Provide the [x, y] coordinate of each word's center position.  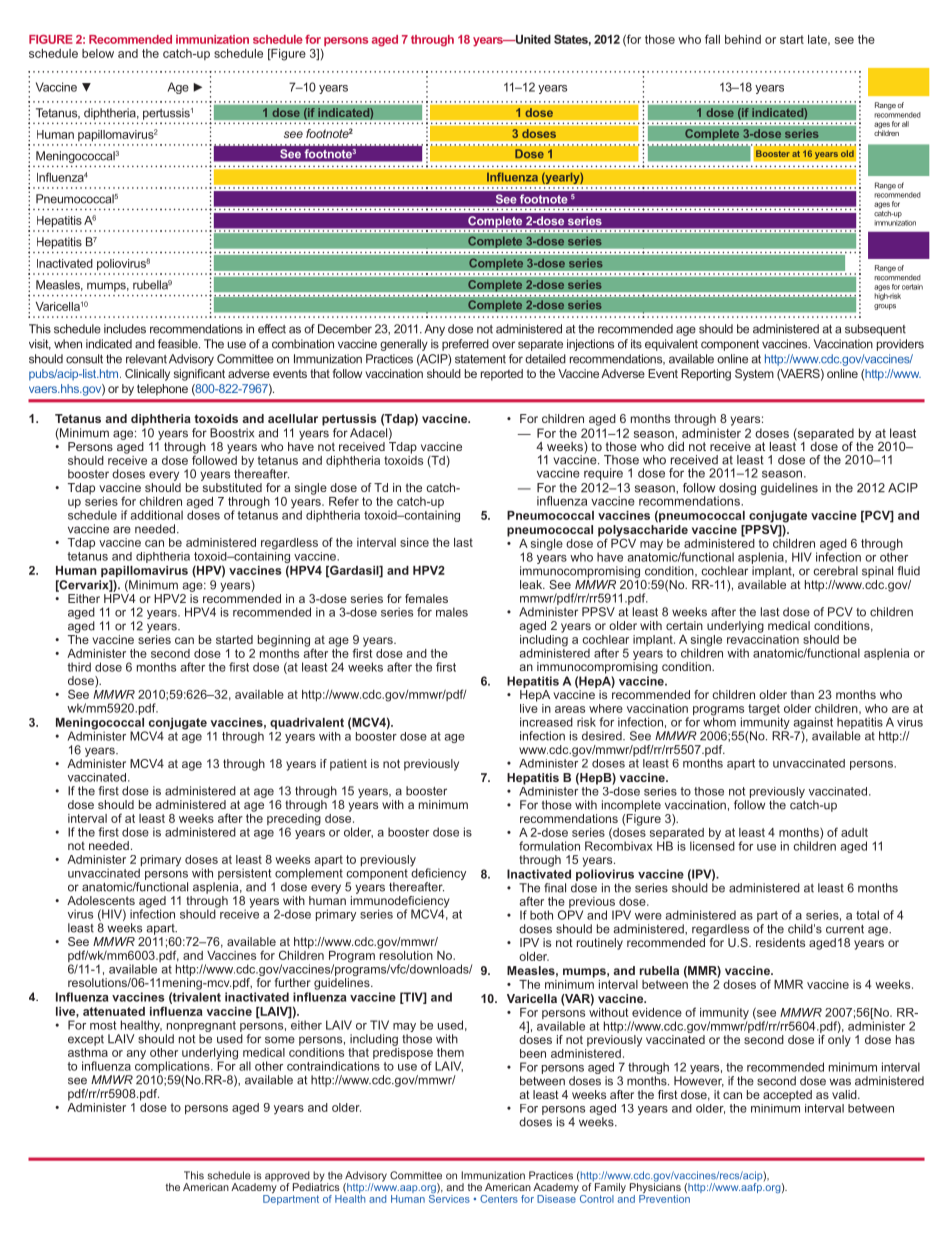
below [98, 53]
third [79, 667]
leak [532, 584]
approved [288, 1177]
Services [449, 1197]
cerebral [836, 571]
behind [743, 39]
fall [712, 39]
